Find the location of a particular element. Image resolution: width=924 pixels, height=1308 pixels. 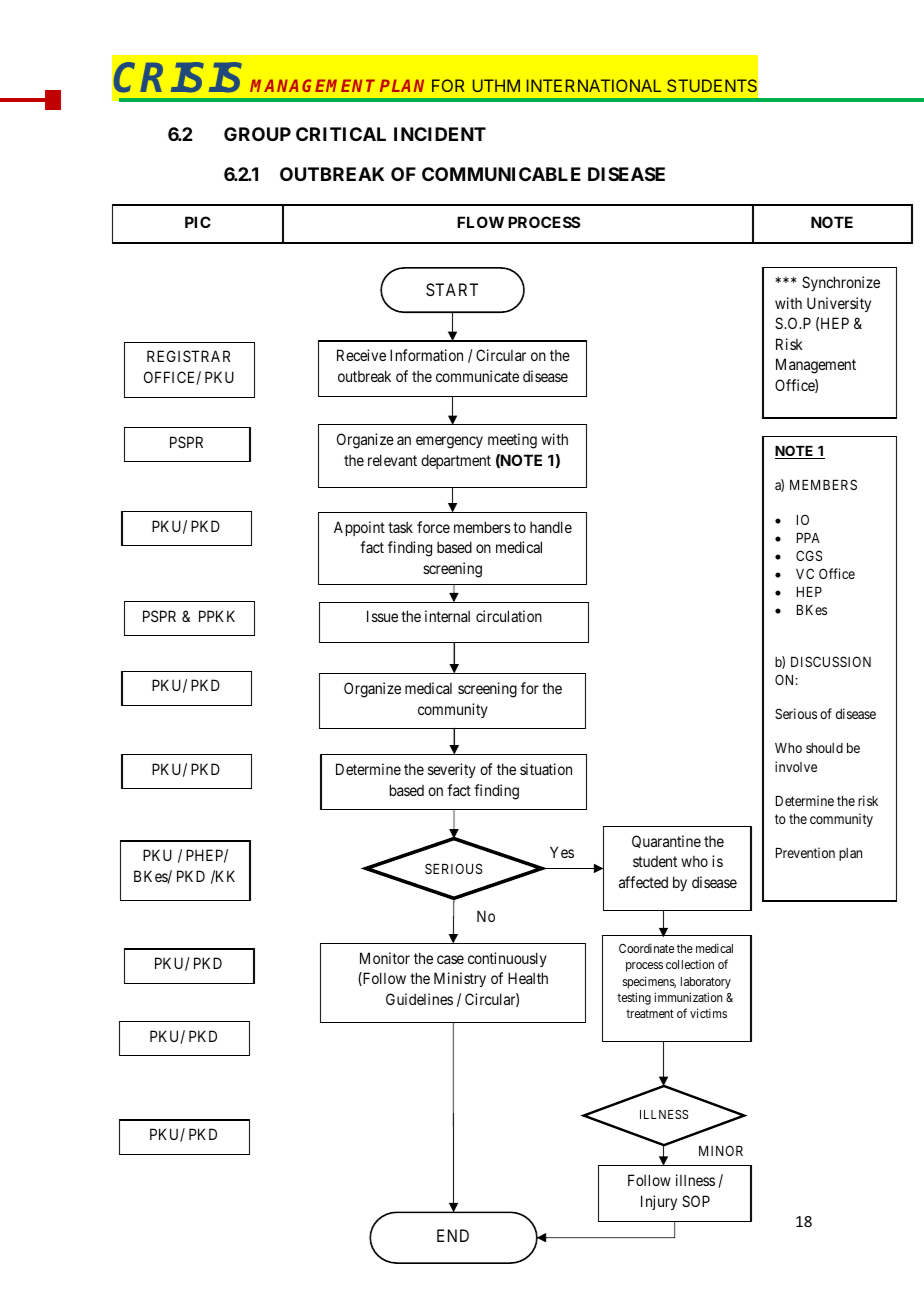

COMMUNICABLE is located at coordinates (501, 174).
